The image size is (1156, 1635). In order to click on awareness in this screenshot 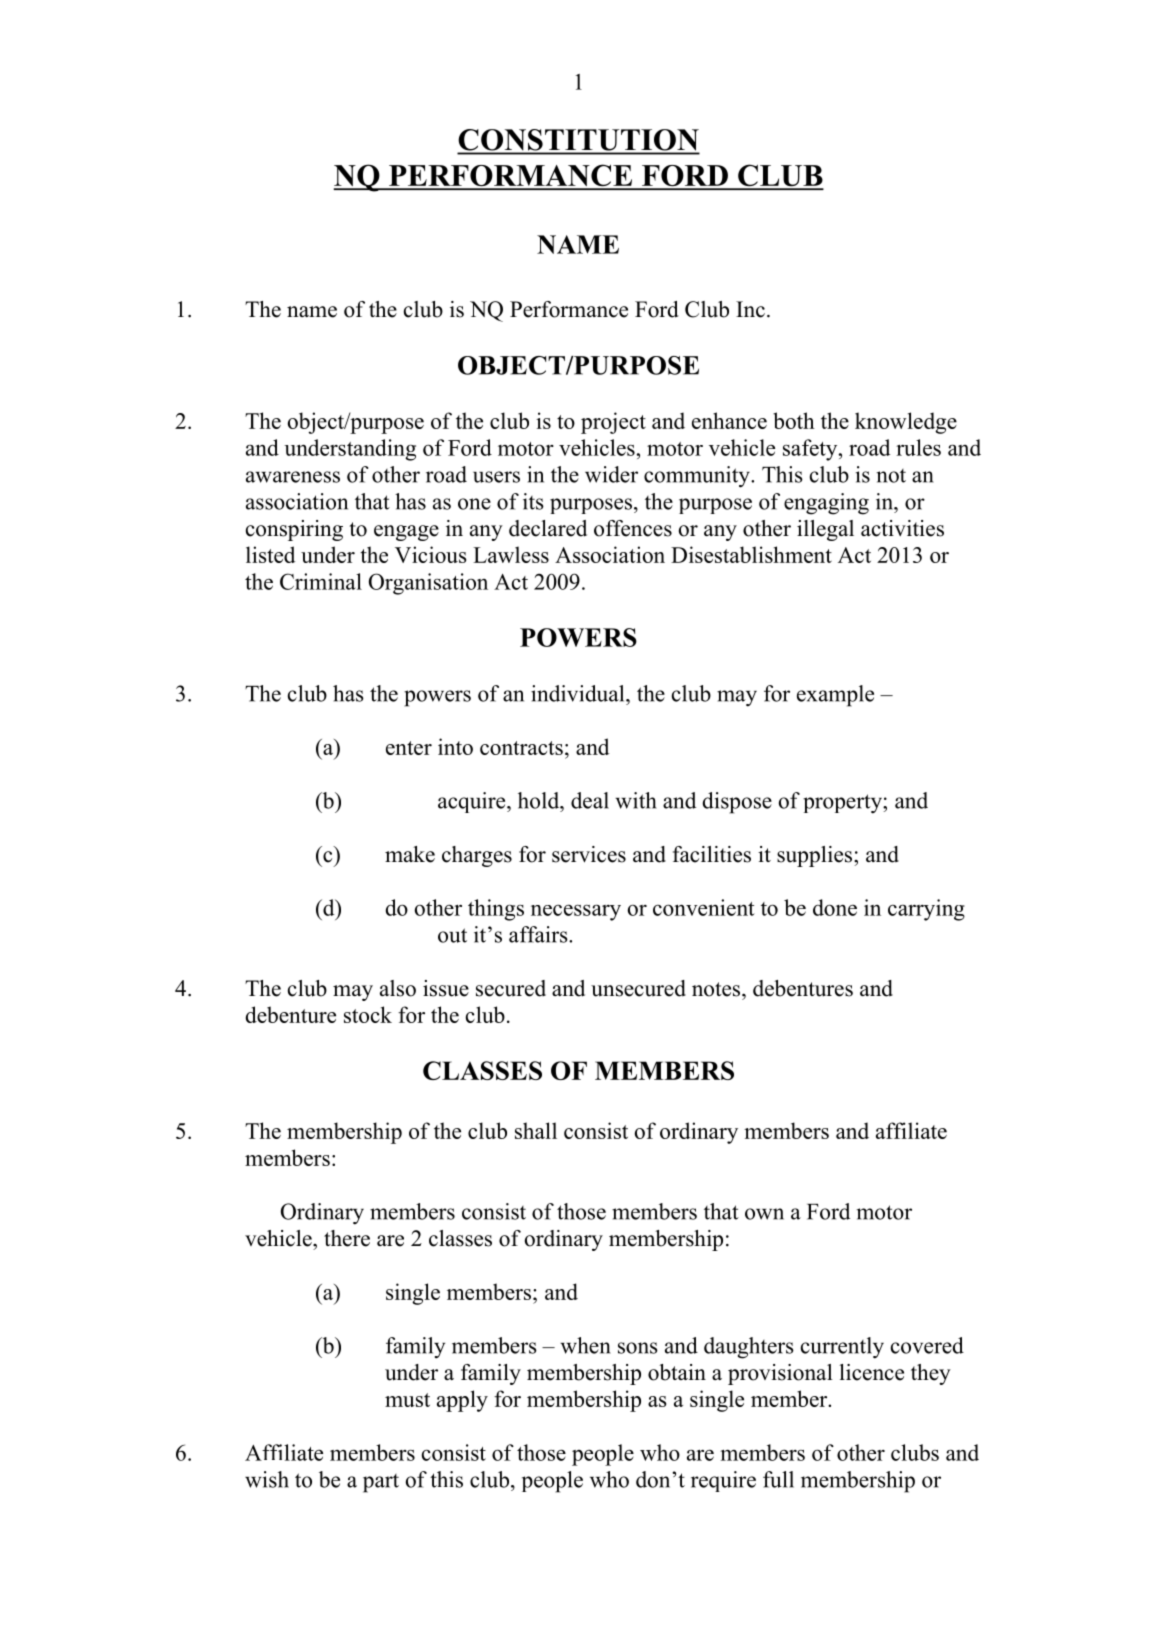, I will do `click(293, 477)`.
